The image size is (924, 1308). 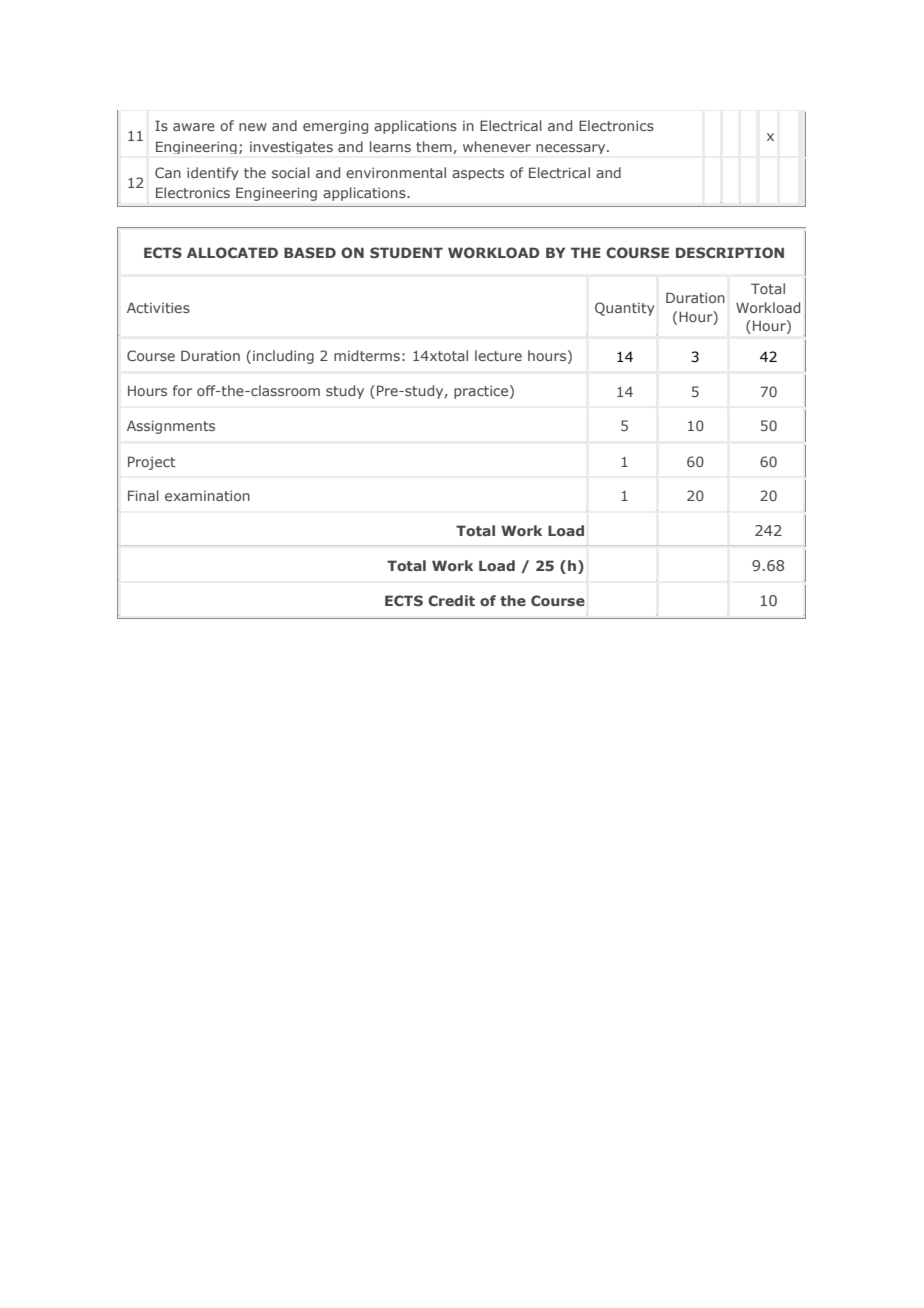 What do you see at coordinates (625, 309) in the document?
I see `Quantity` at bounding box center [625, 309].
